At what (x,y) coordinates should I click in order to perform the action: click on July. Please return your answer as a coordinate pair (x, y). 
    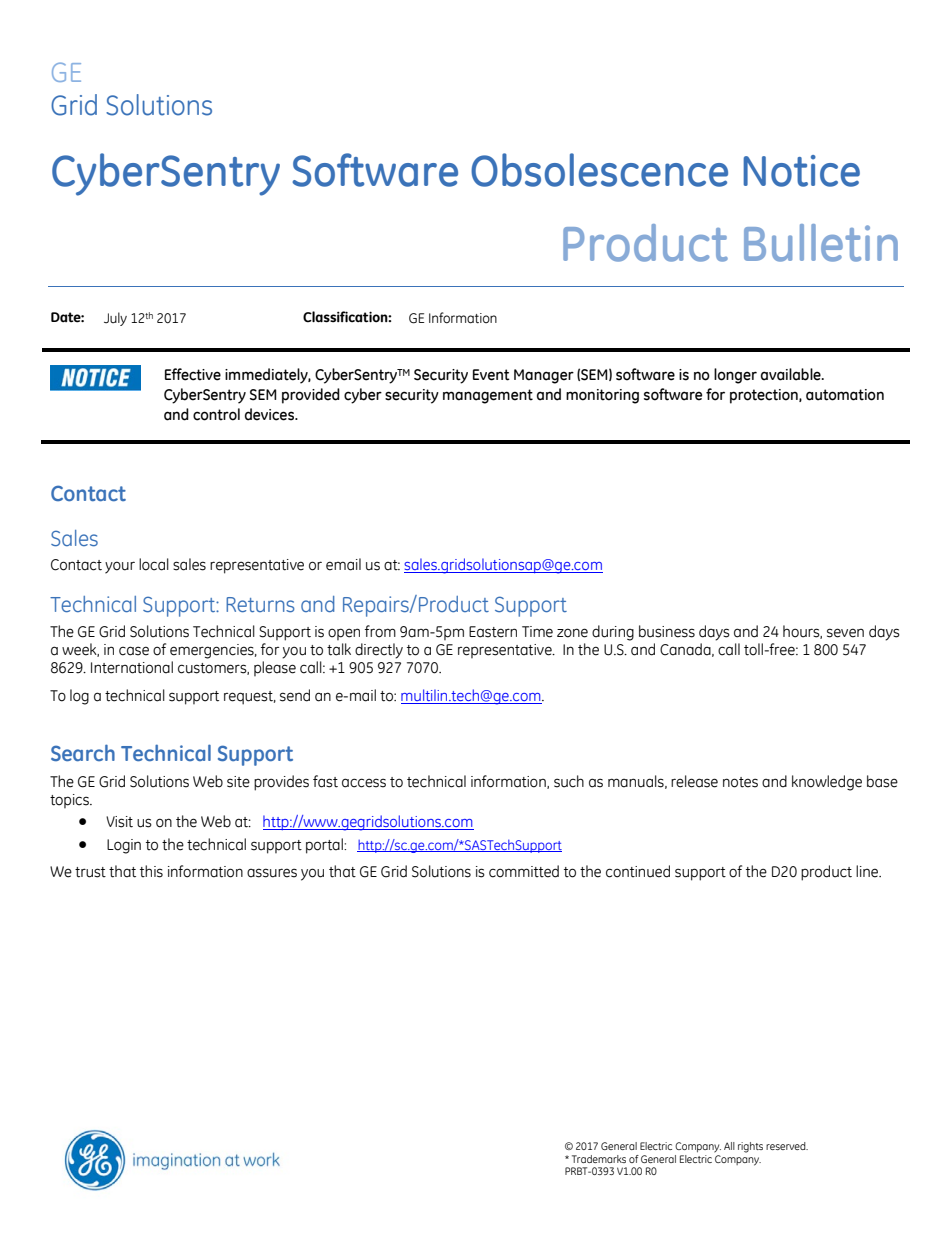
    Looking at the image, I should click on (115, 319).
